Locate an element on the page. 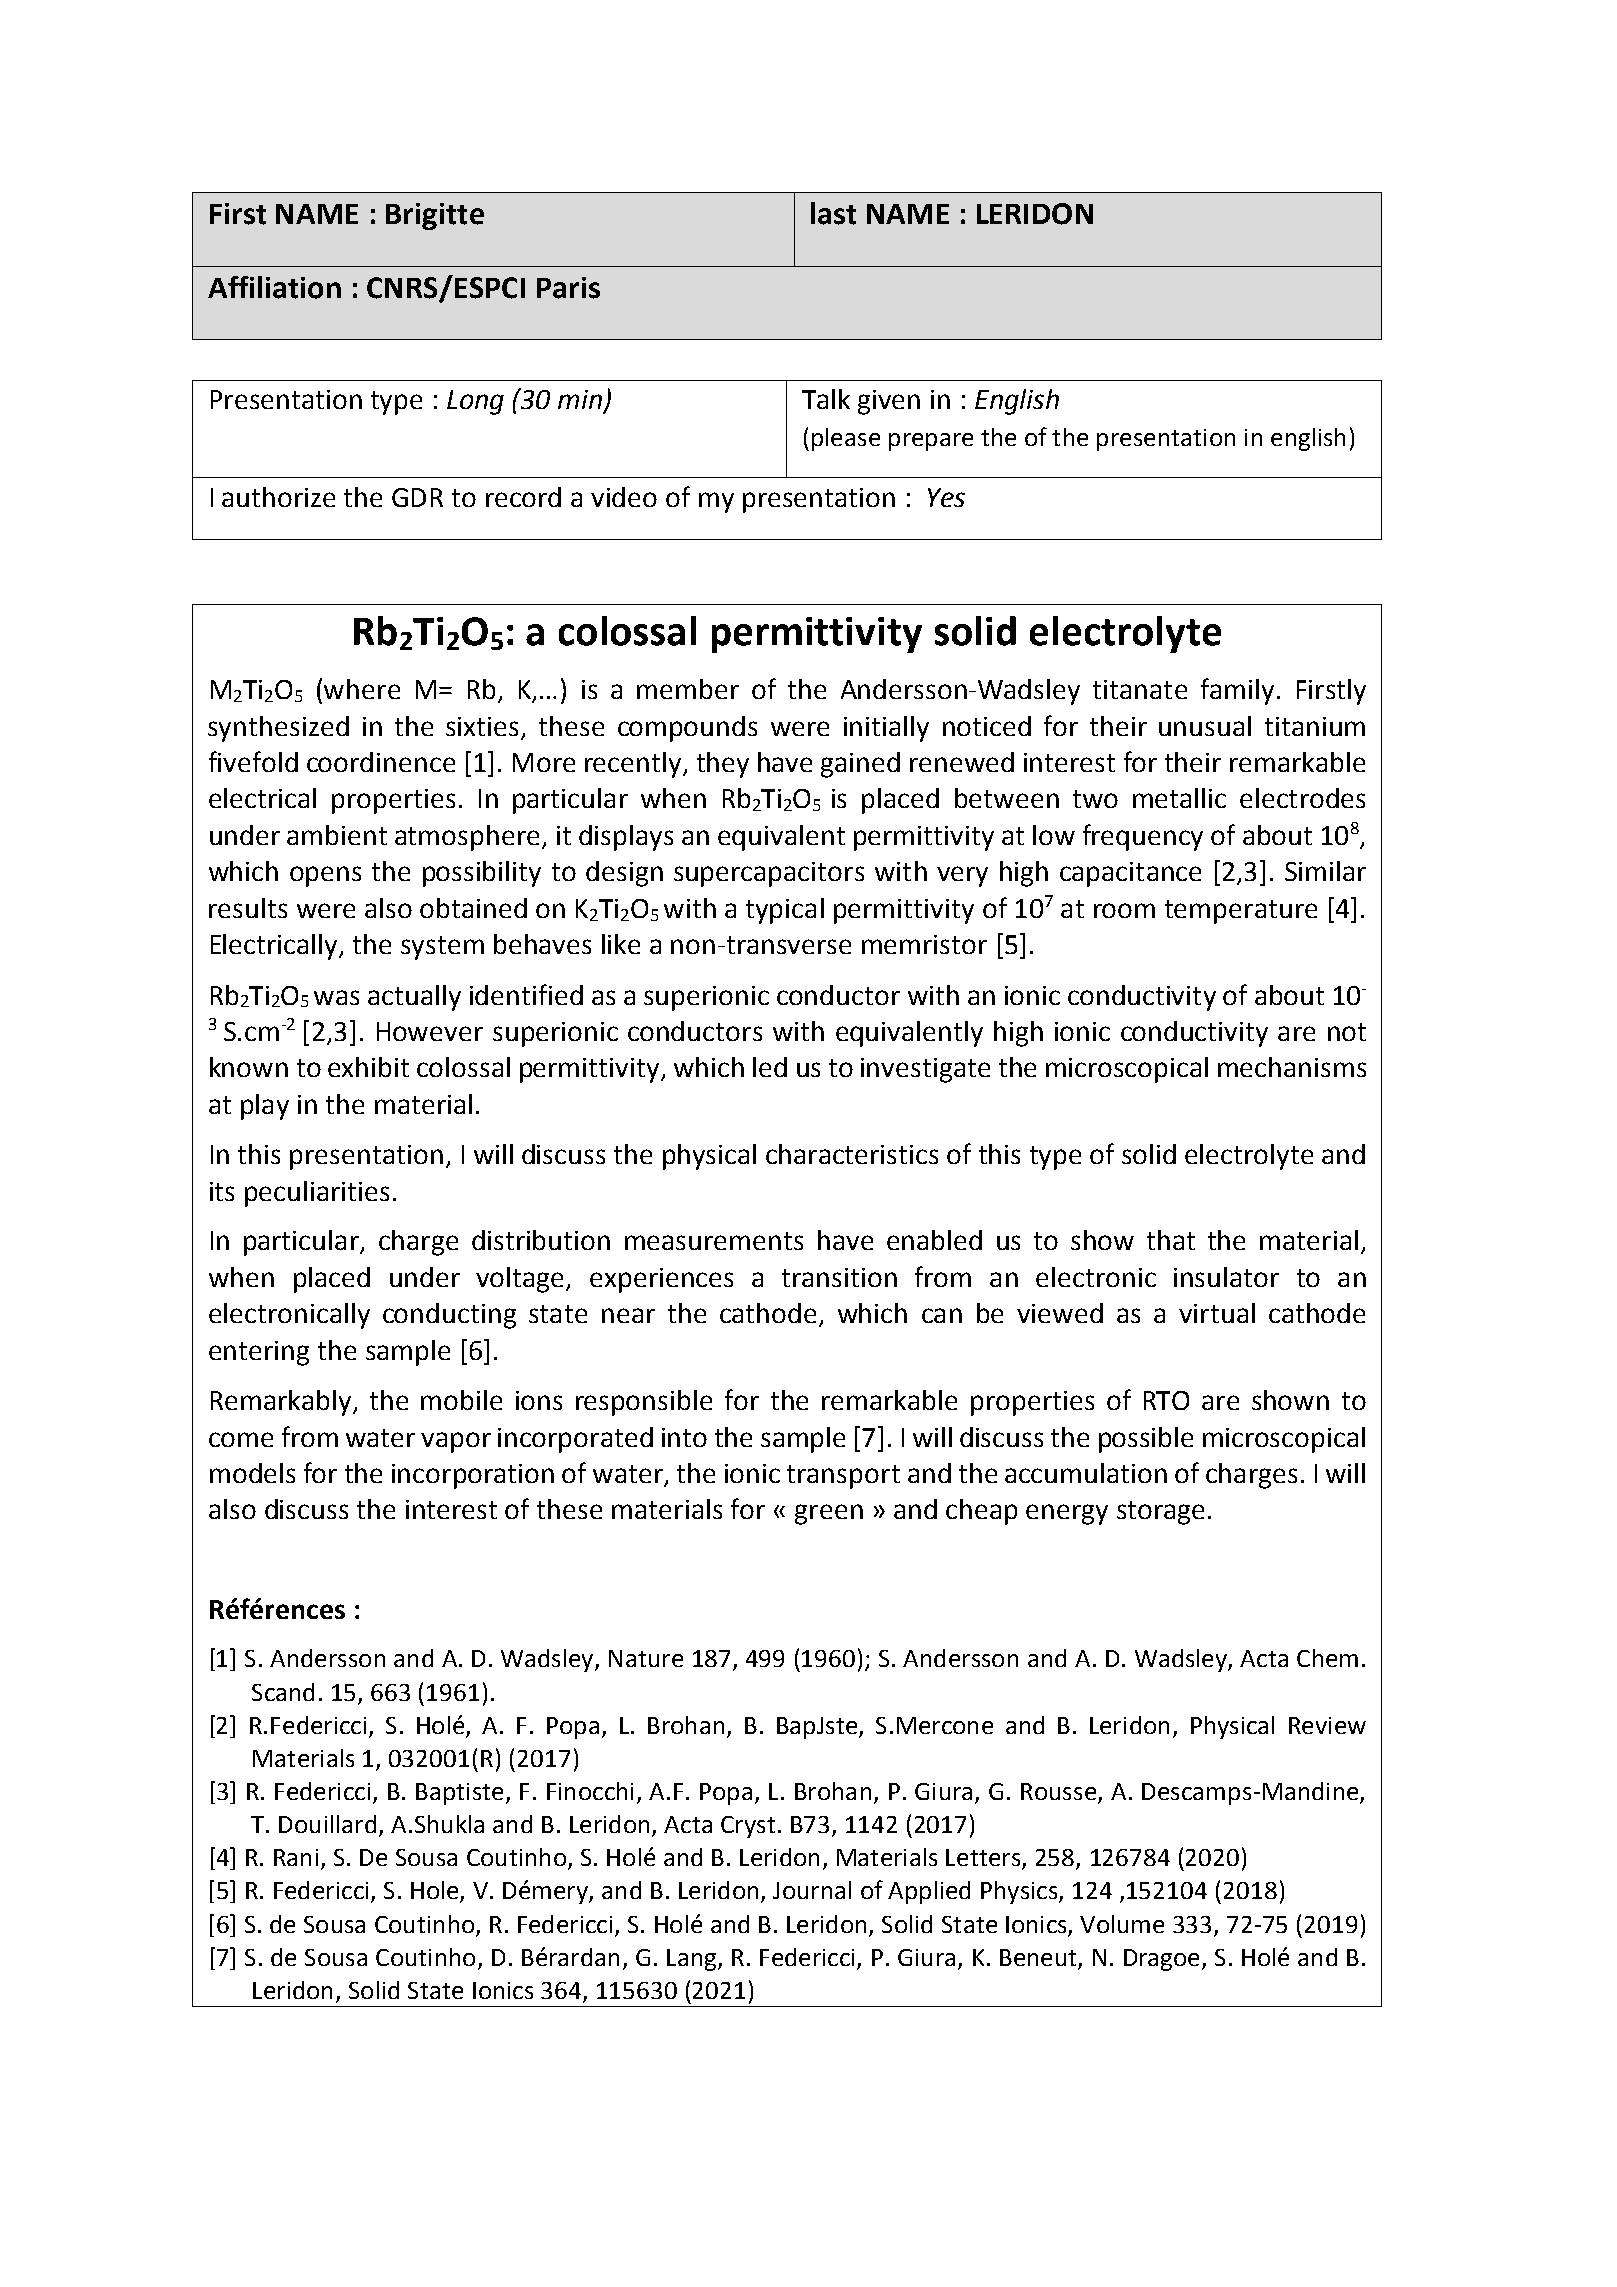  Affiliation is located at coordinates (274, 287).
